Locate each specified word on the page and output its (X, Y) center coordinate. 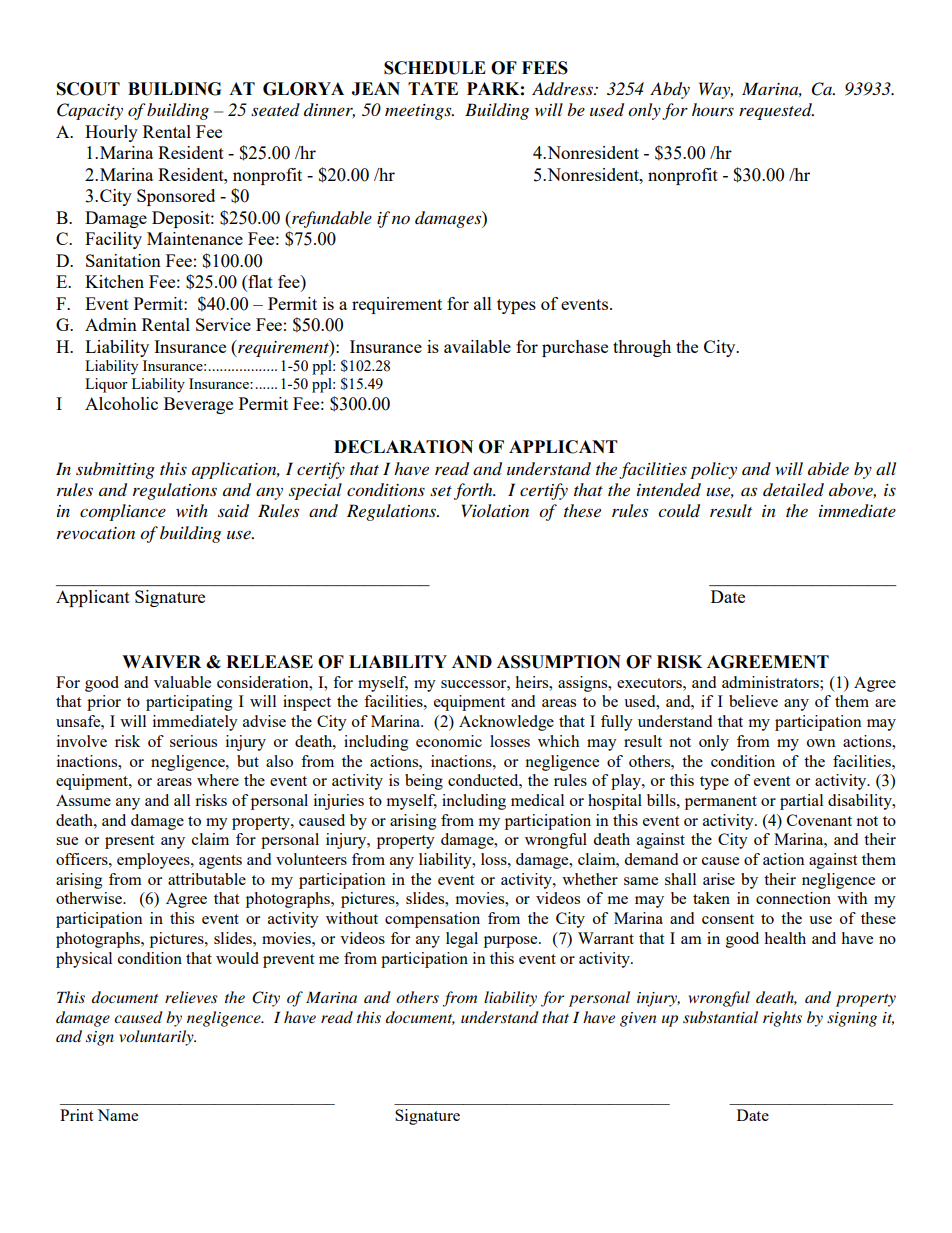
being (424, 782)
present (129, 842)
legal (462, 940)
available (477, 346)
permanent (721, 803)
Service (223, 324)
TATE (433, 88)
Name (117, 1115)
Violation (495, 510)
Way (716, 90)
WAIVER (161, 661)
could (679, 511)
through (642, 348)
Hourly (111, 133)
